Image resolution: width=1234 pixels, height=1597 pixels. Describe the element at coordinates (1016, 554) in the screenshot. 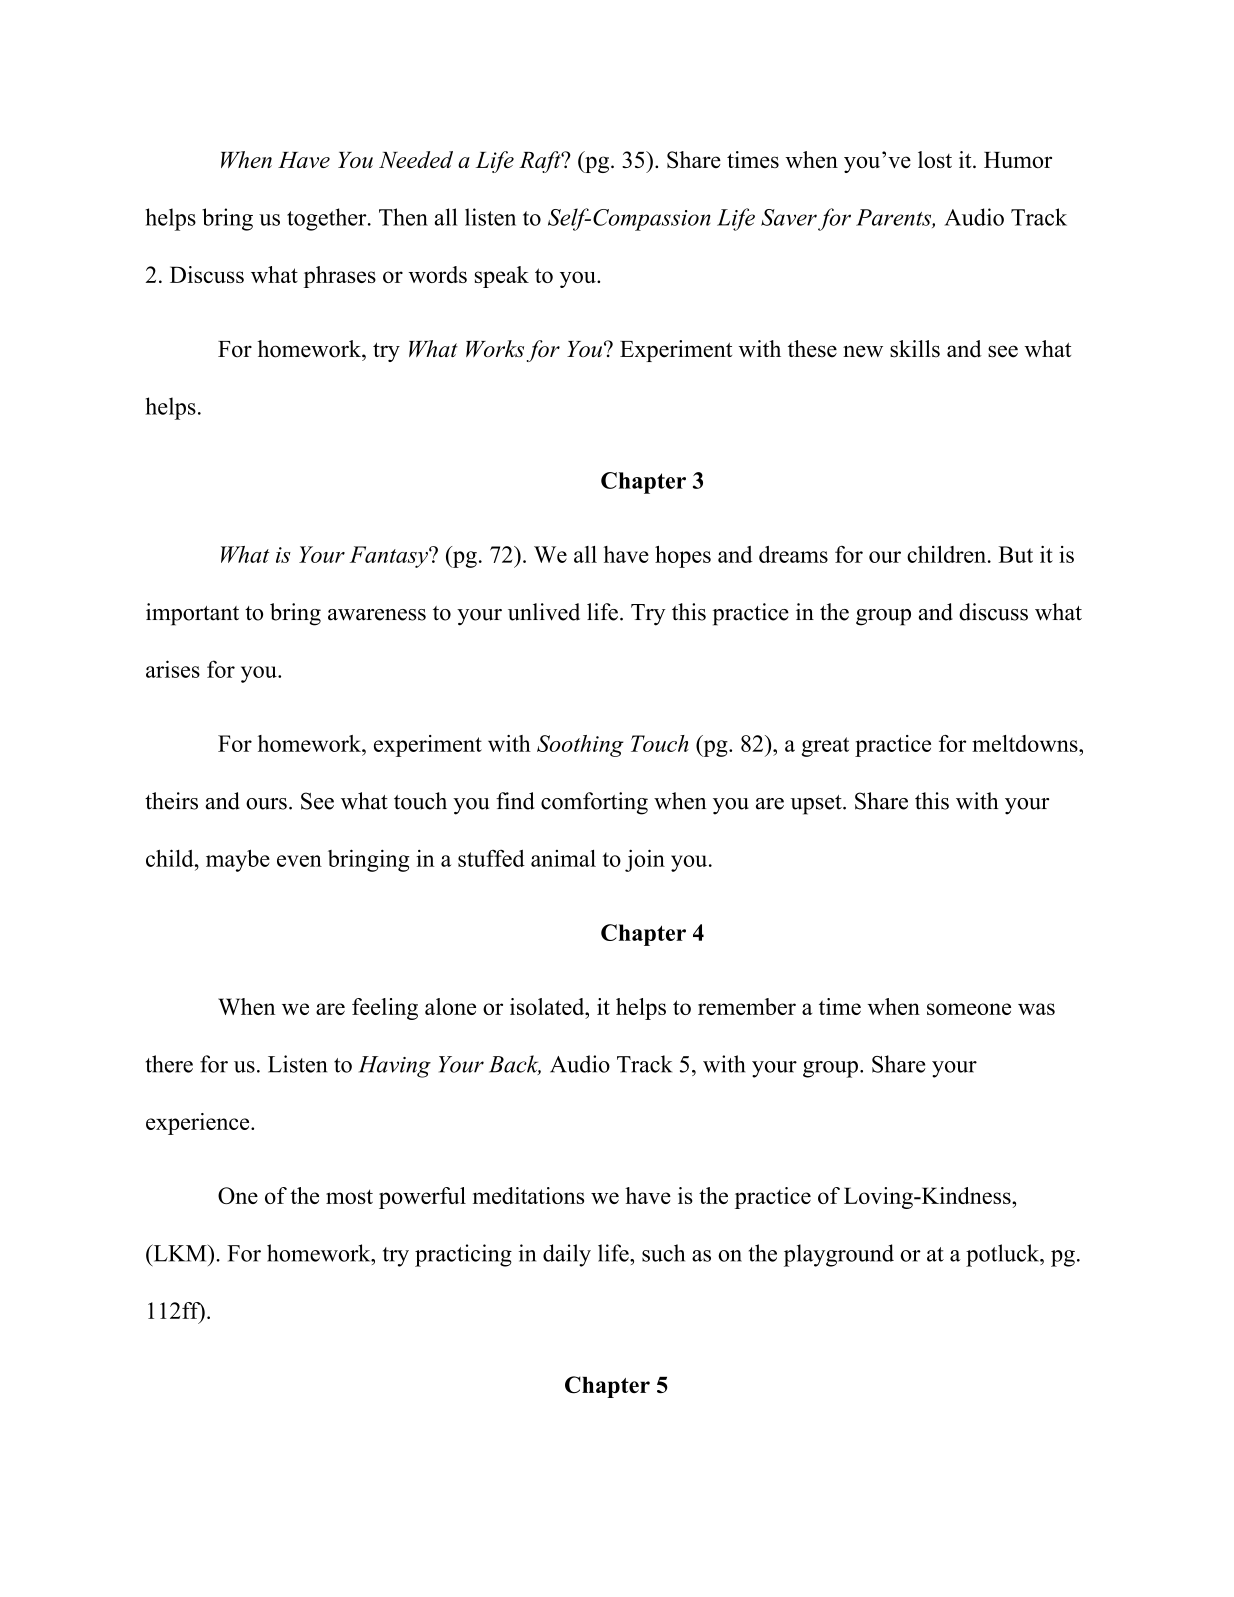

I see `But` at that location.
